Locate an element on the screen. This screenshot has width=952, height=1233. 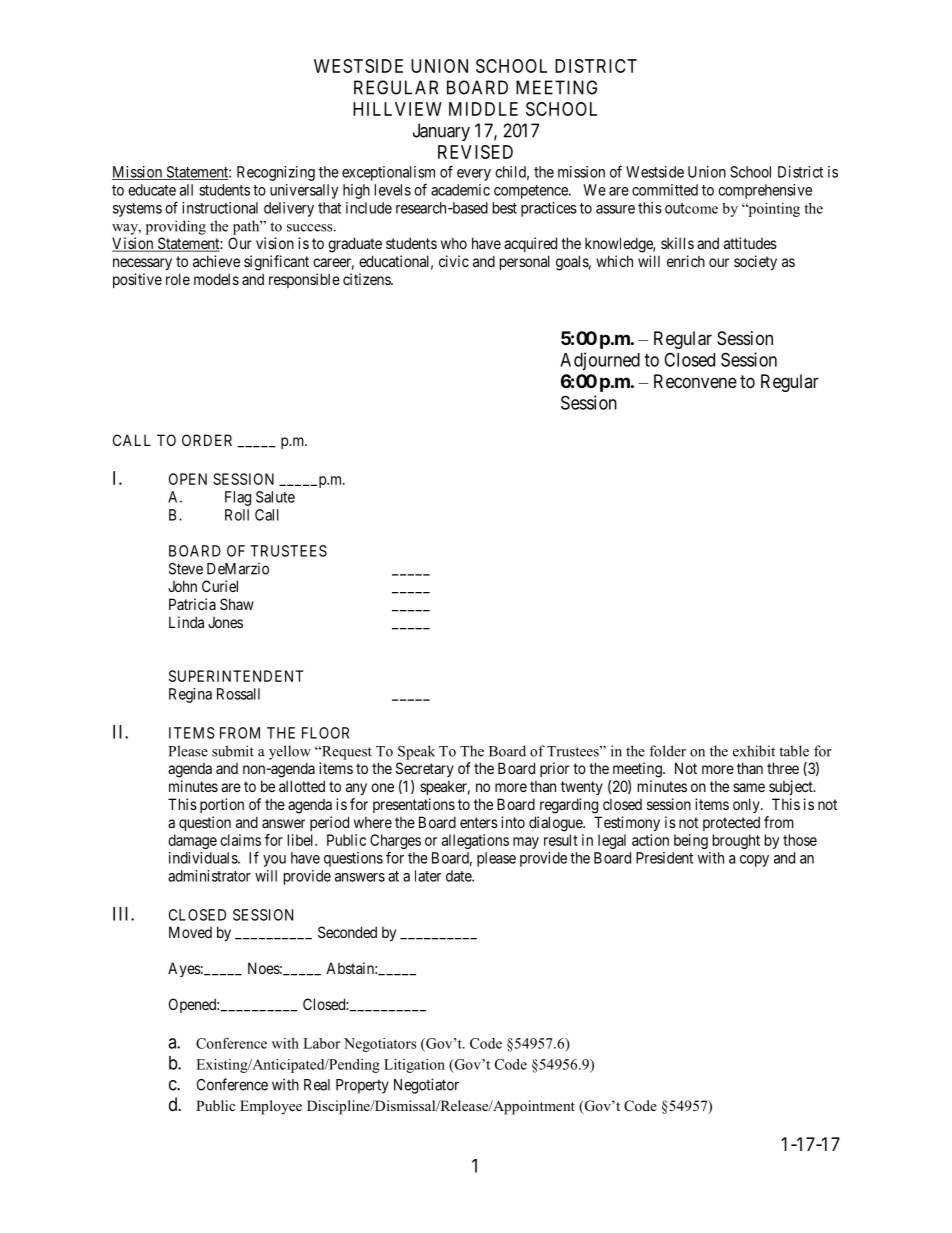
Litigation is located at coordinates (414, 1066).
